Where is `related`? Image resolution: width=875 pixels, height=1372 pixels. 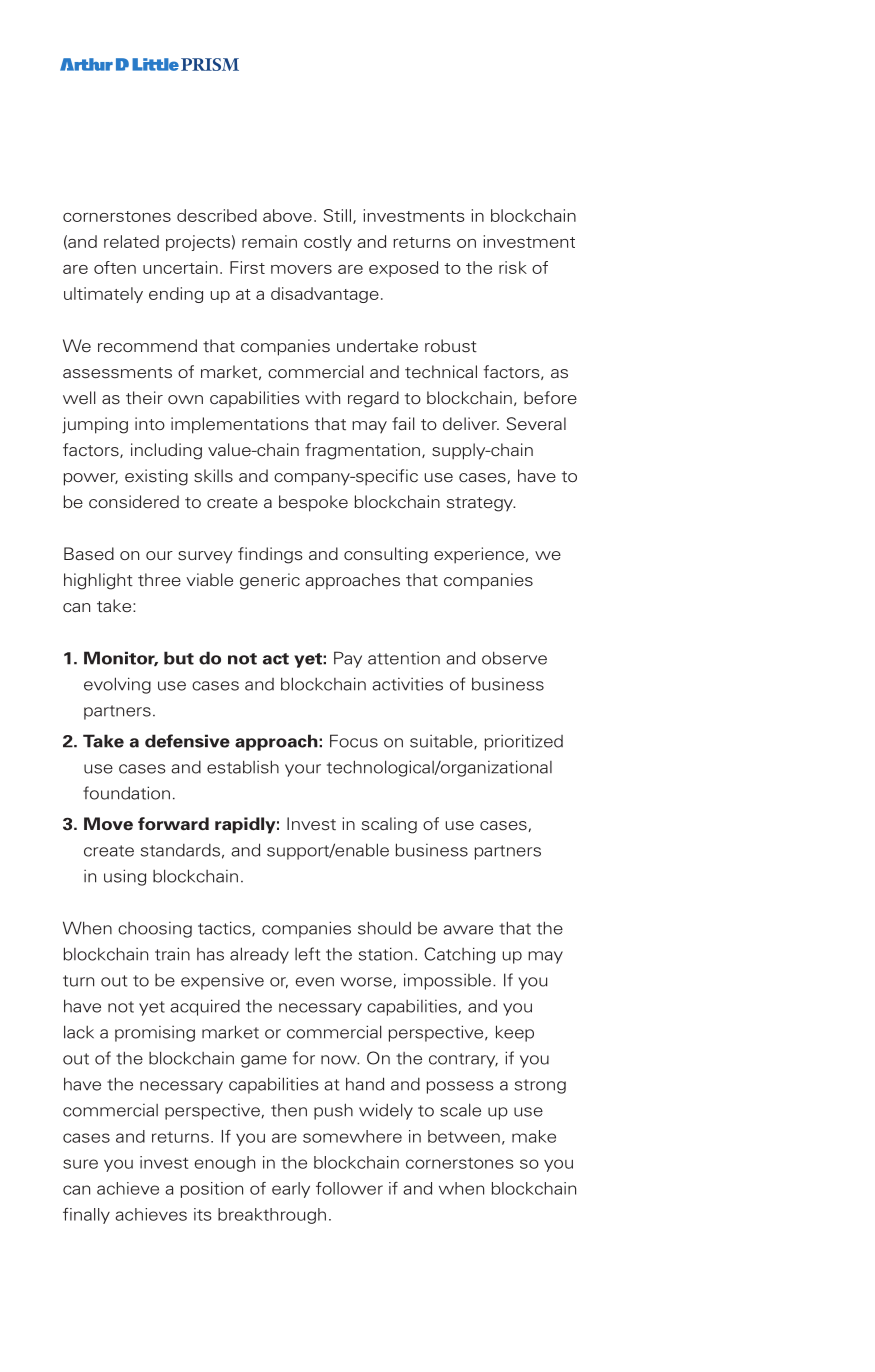 related is located at coordinates (131, 241).
